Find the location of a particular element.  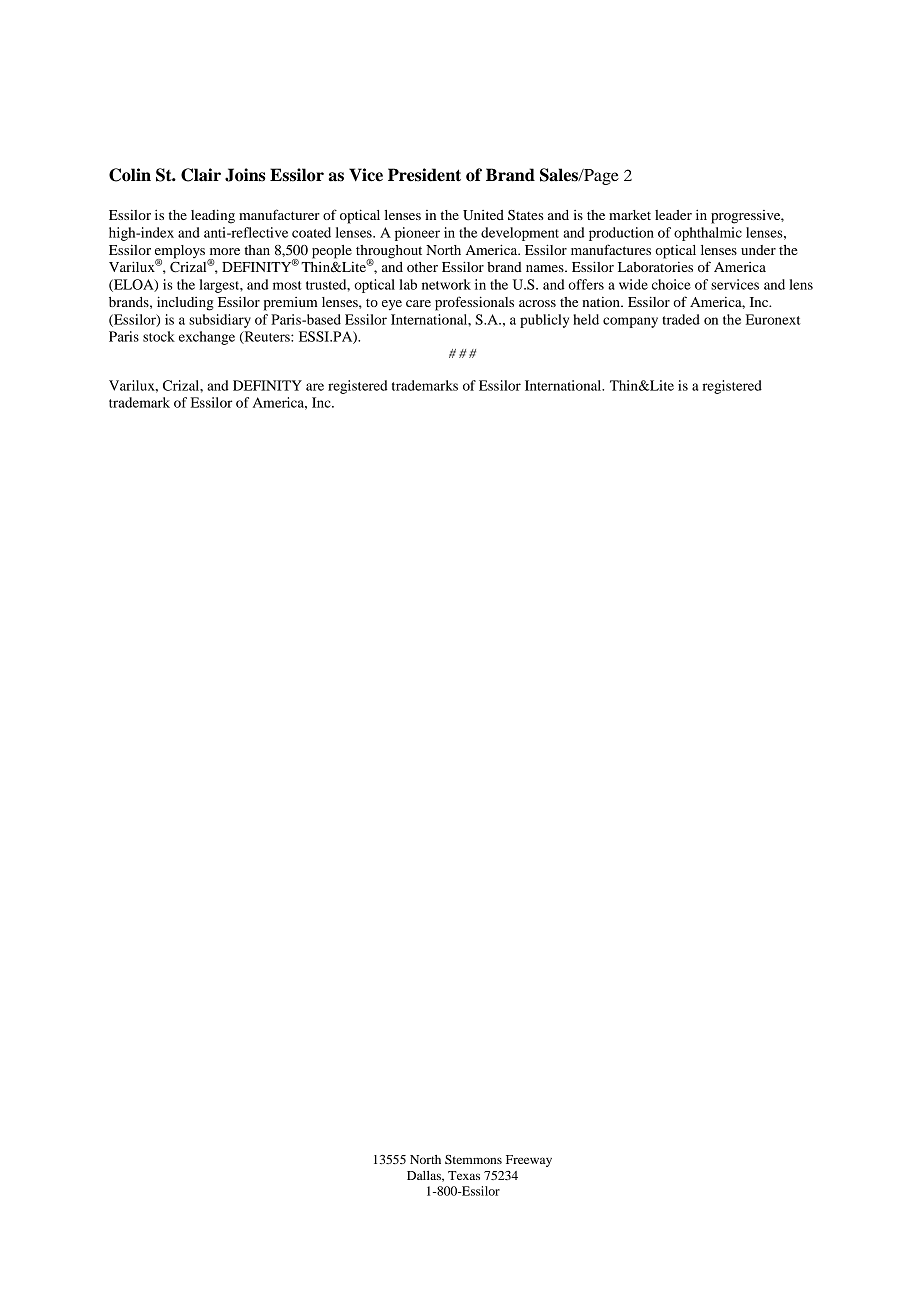

exchange is located at coordinates (207, 338).
